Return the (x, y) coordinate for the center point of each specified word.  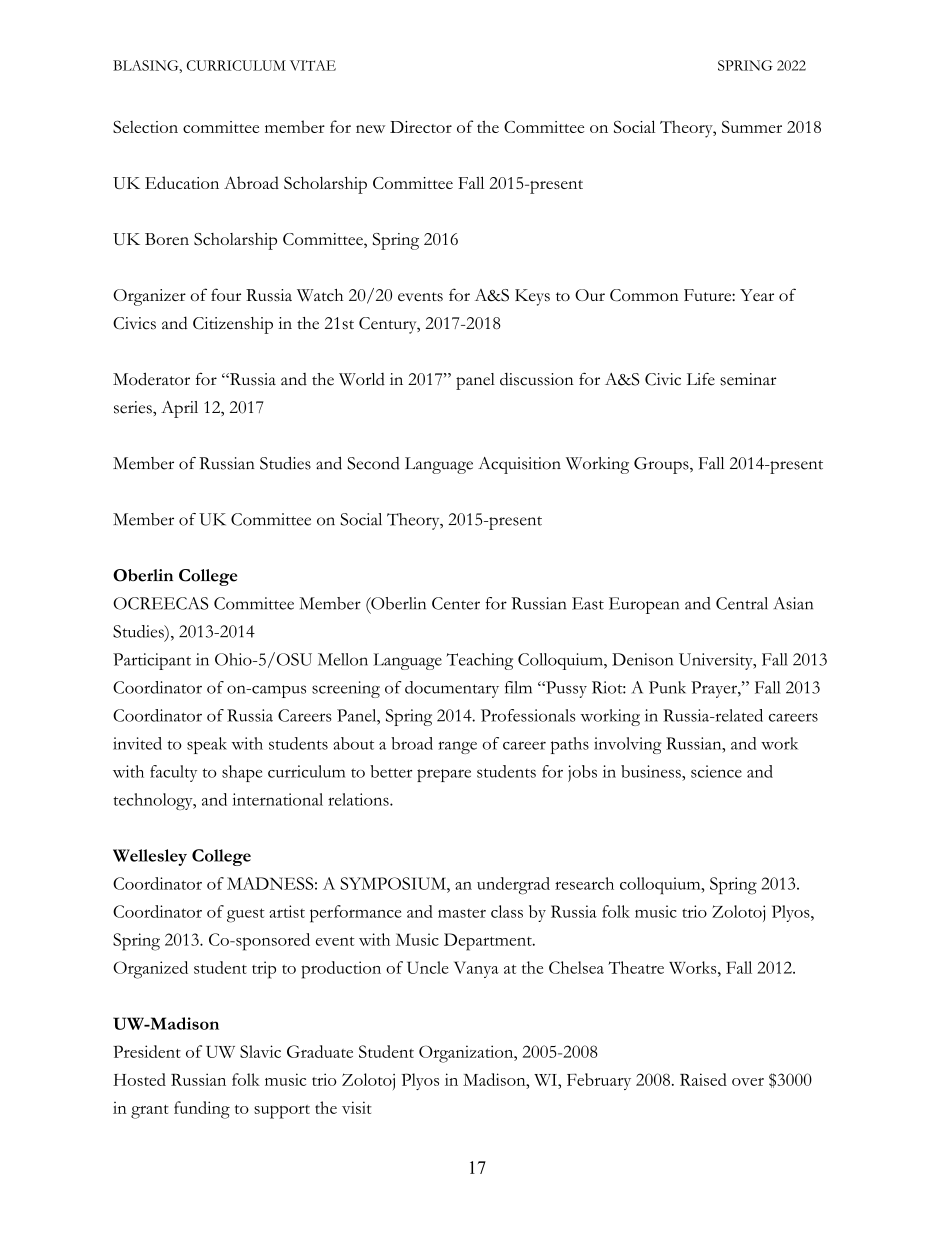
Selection (145, 126)
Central (742, 603)
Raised (703, 1079)
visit (357, 1107)
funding (202, 1110)
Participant (152, 661)
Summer (752, 127)
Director (421, 127)
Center (456, 603)
